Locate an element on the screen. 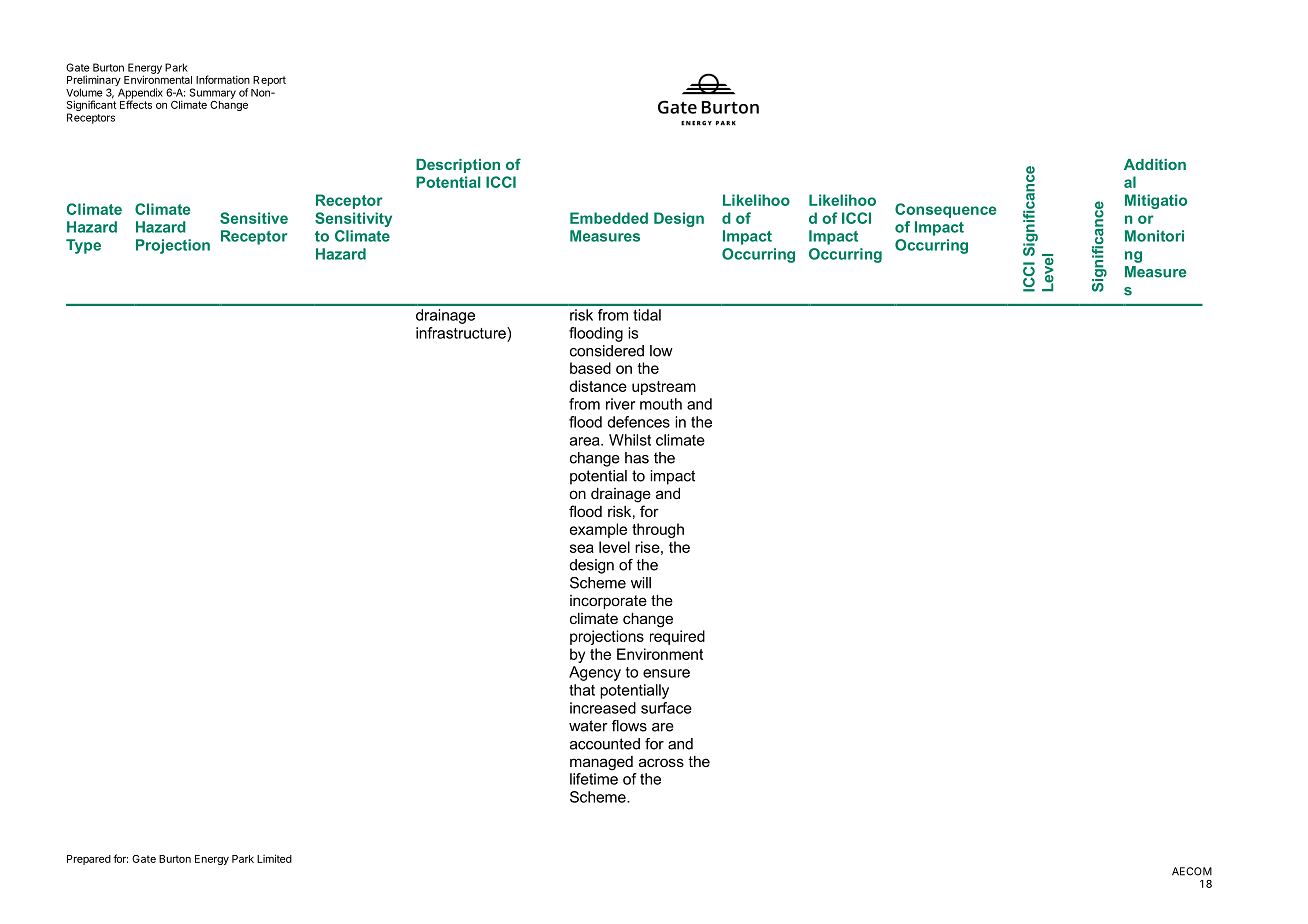 This screenshot has height=924, width=1308. upstream is located at coordinates (664, 388).
